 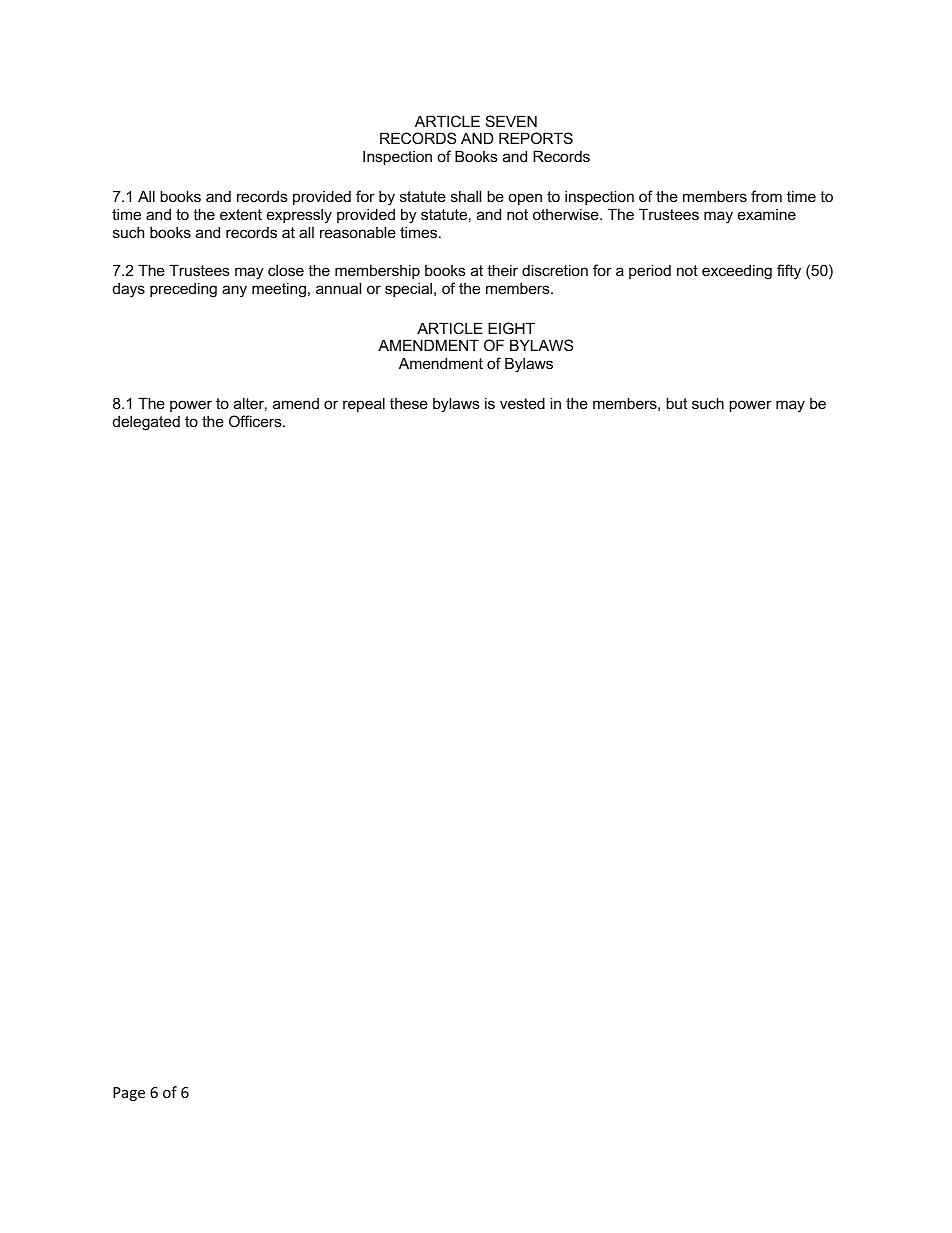 What do you see at coordinates (409, 403) in the image?
I see `these` at bounding box center [409, 403].
